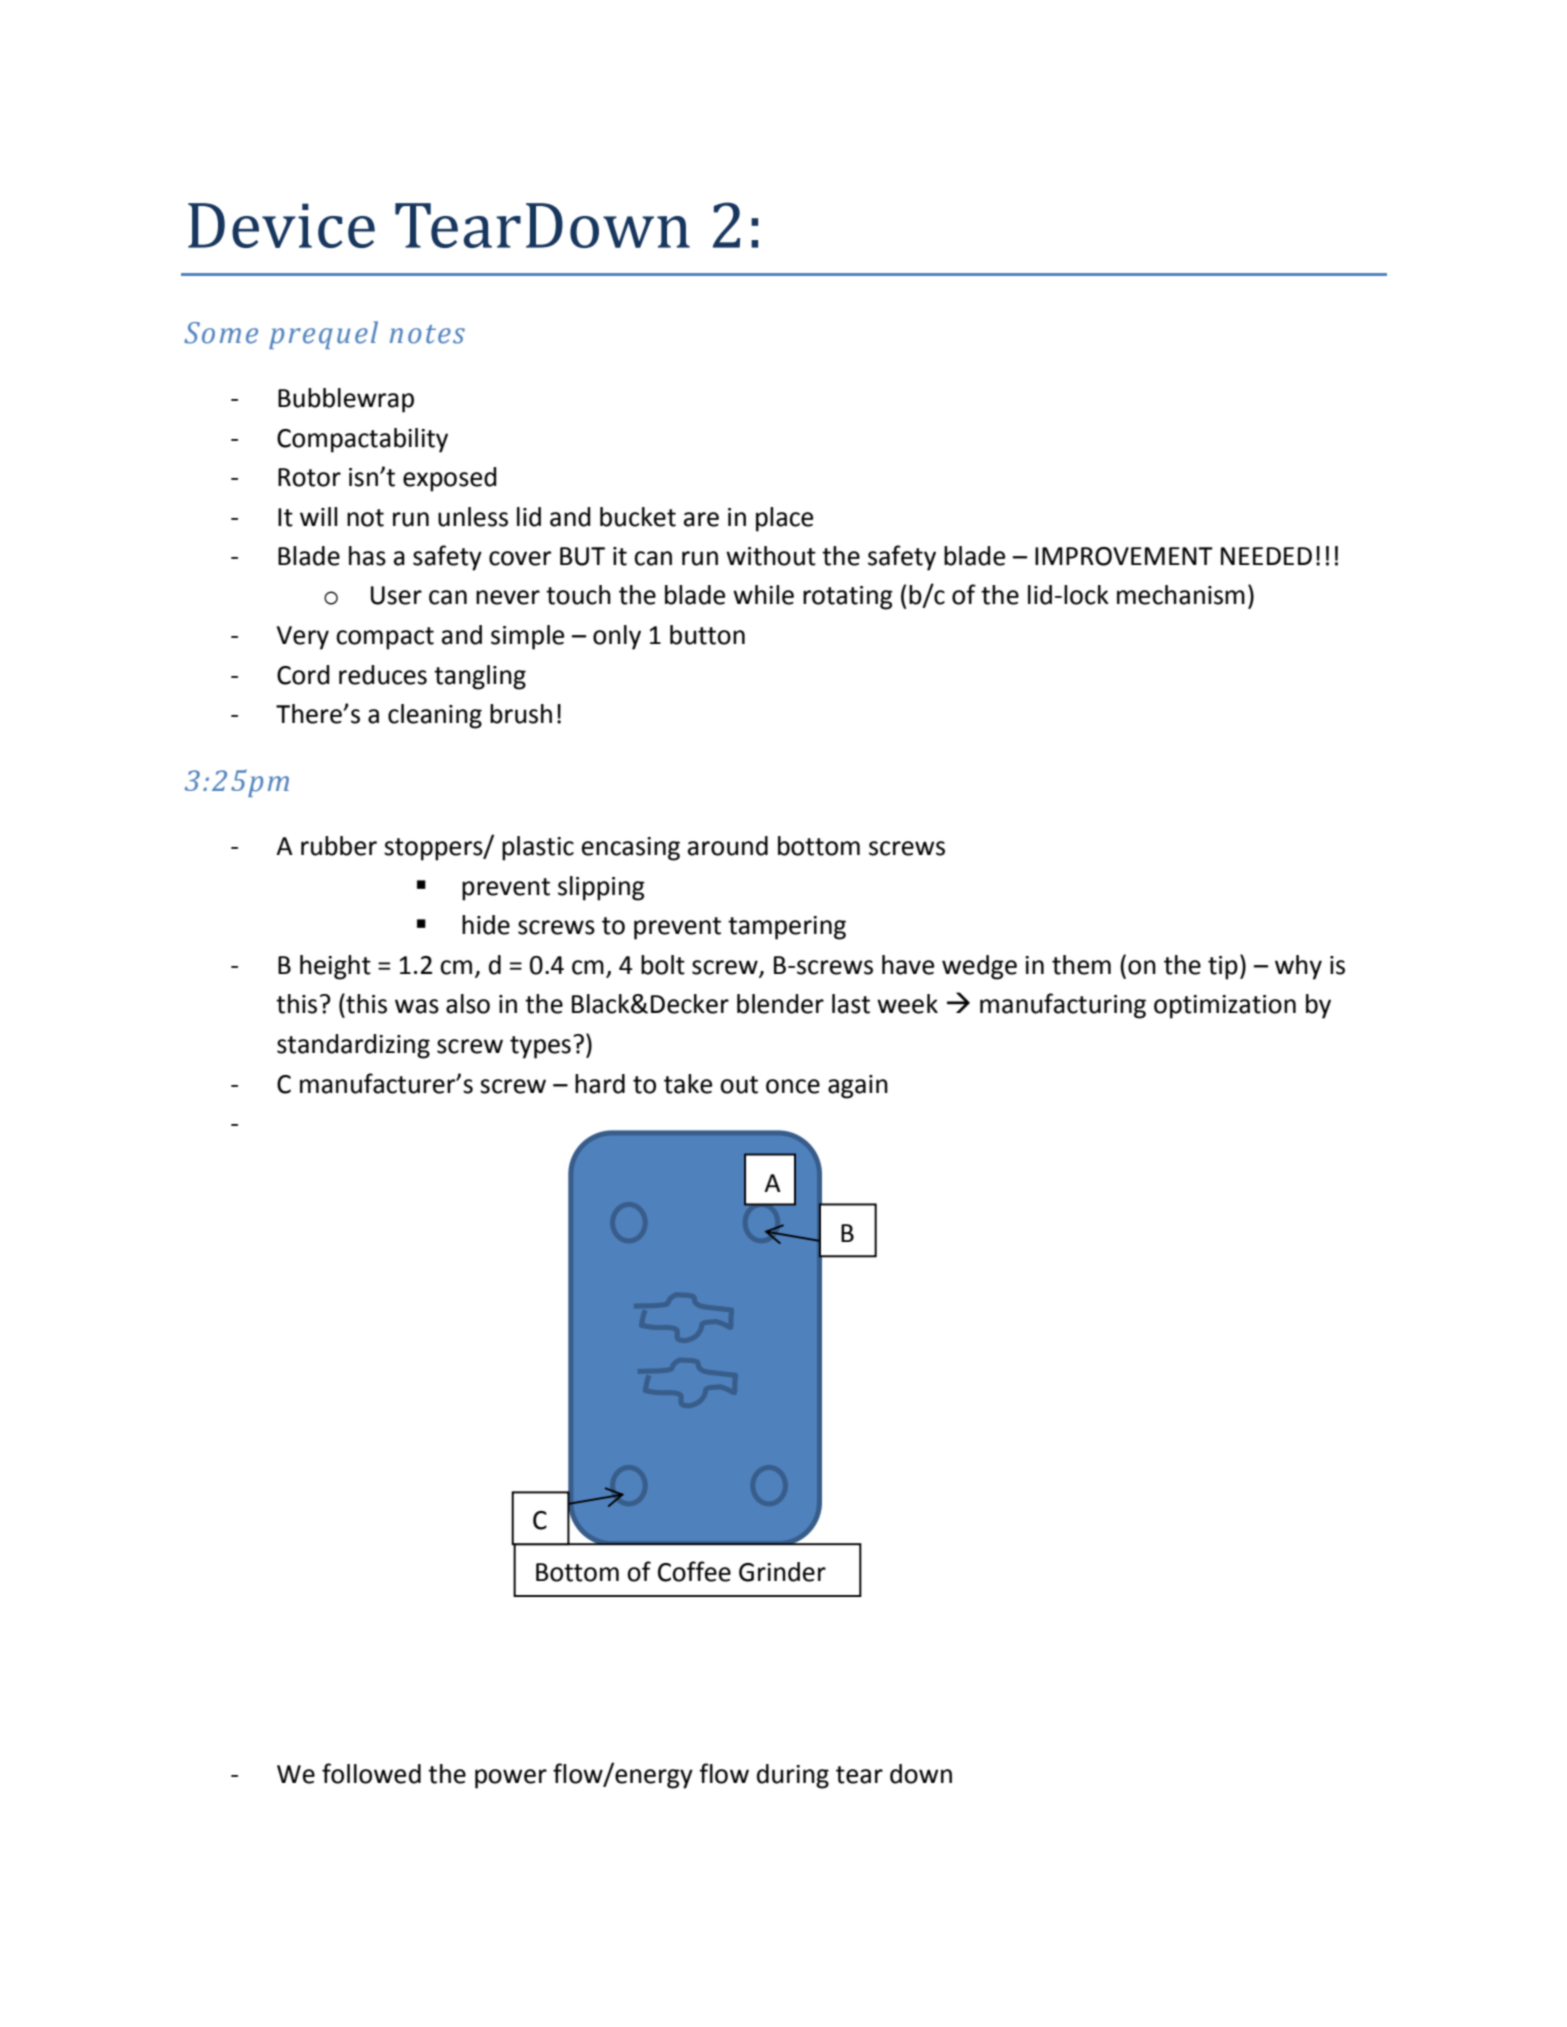 The width and height of the screenshot is (1567, 2027). Describe the element at coordinates (763, 595) in the screenshot. I see `while` at that location.
